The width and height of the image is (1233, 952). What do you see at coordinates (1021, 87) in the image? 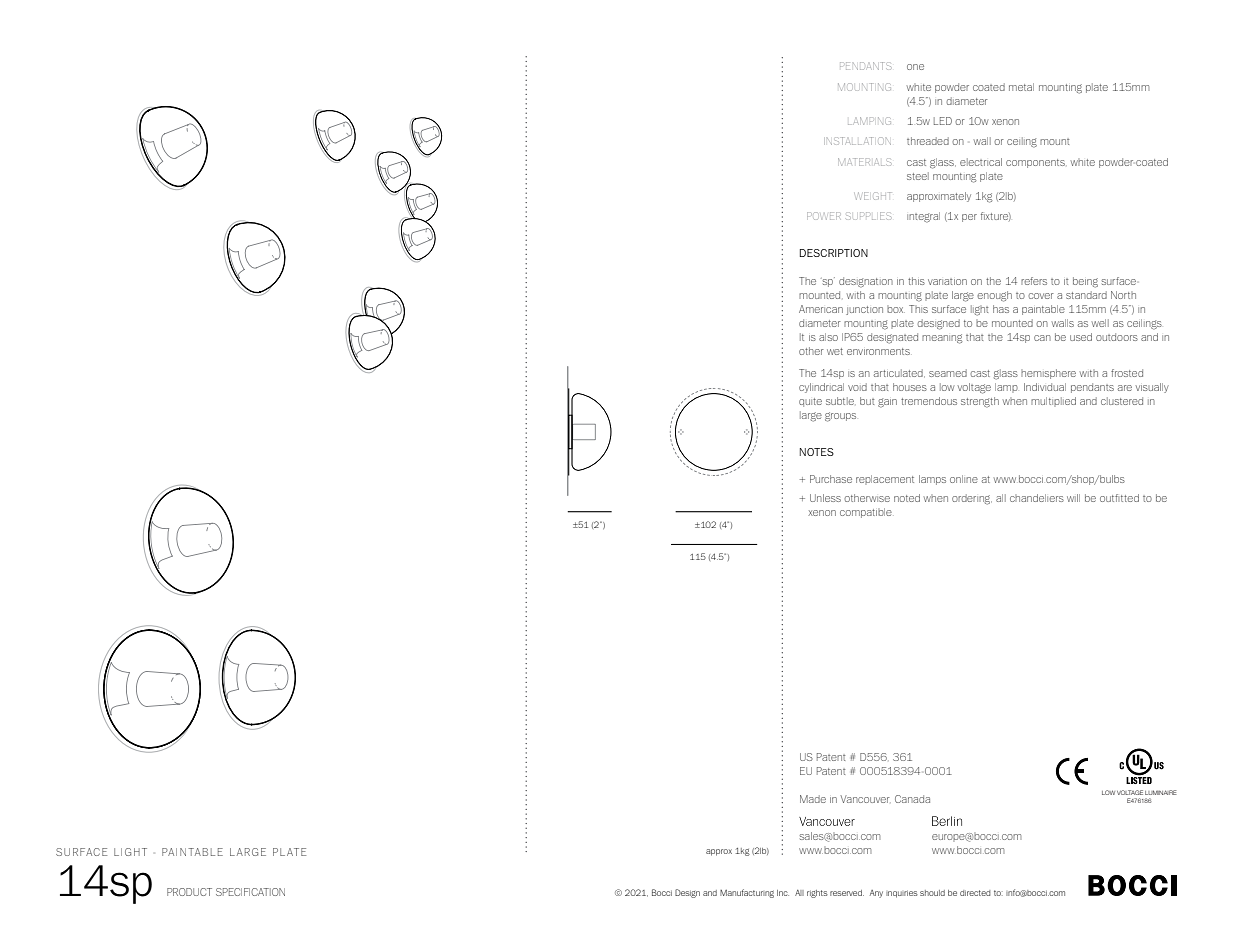
I see `metal` at bounding box center [1021, 87].
